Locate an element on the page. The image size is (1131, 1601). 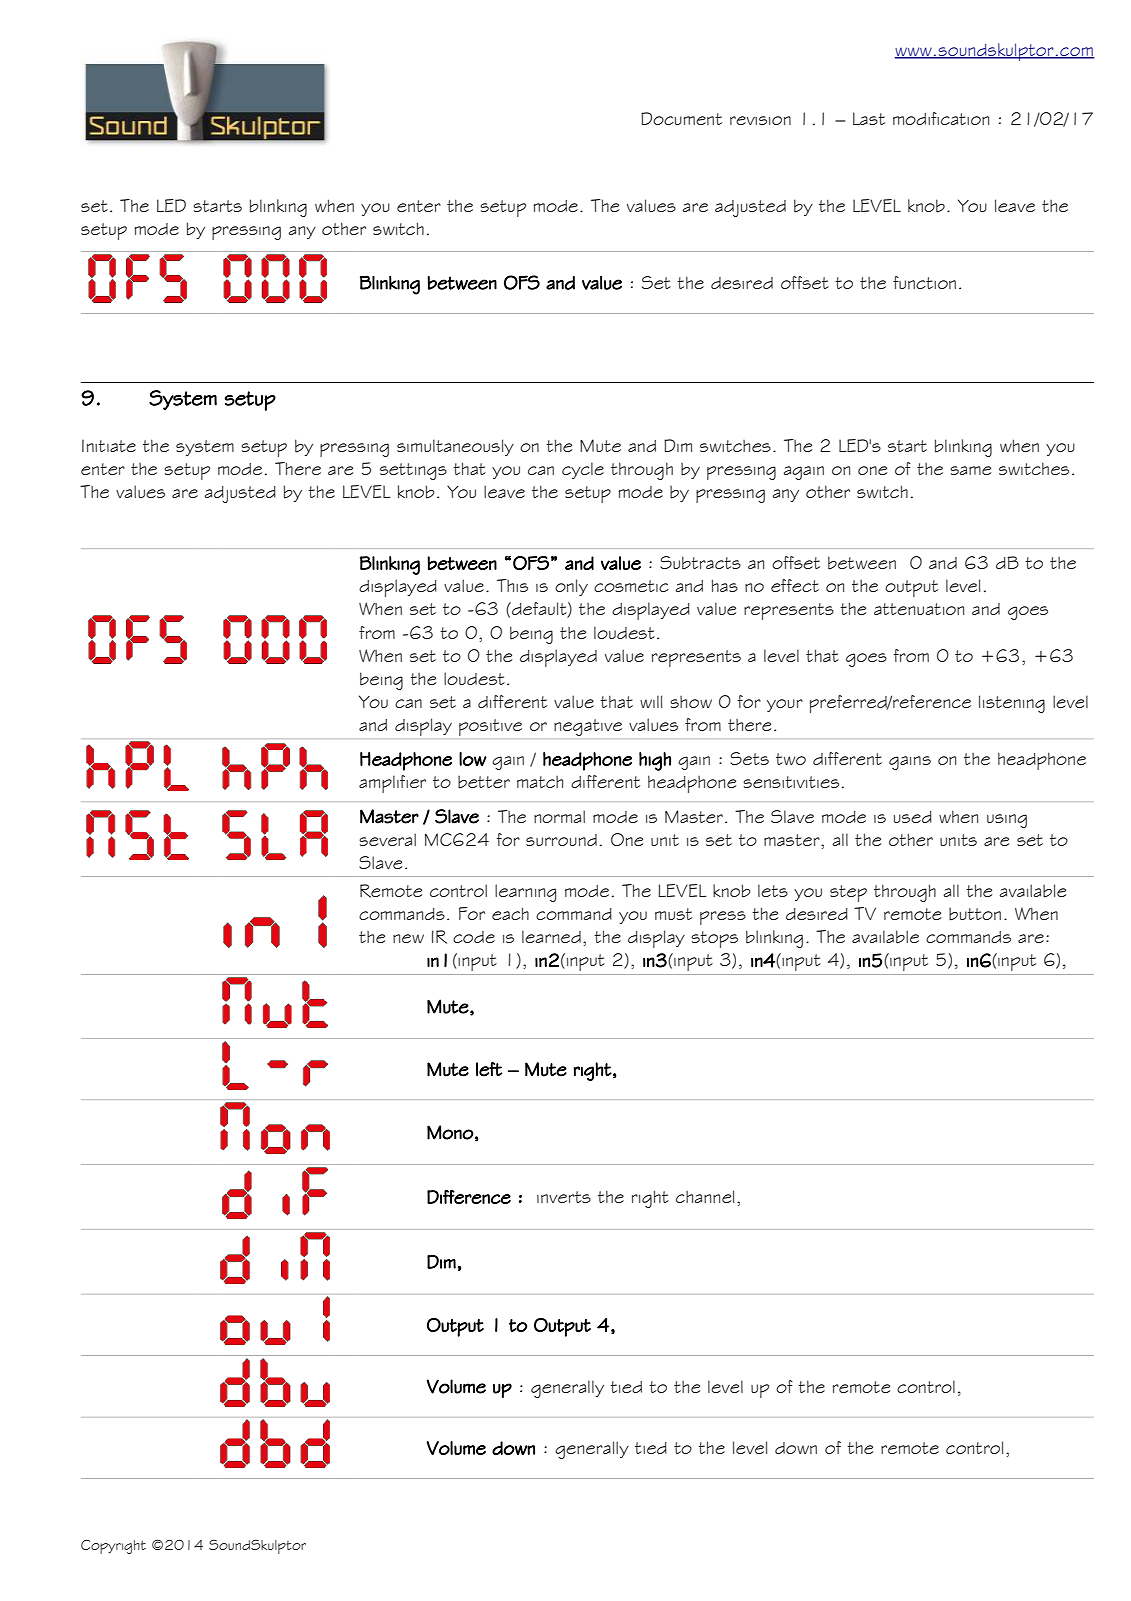
Mono is located at coordinates (450, 1132).
